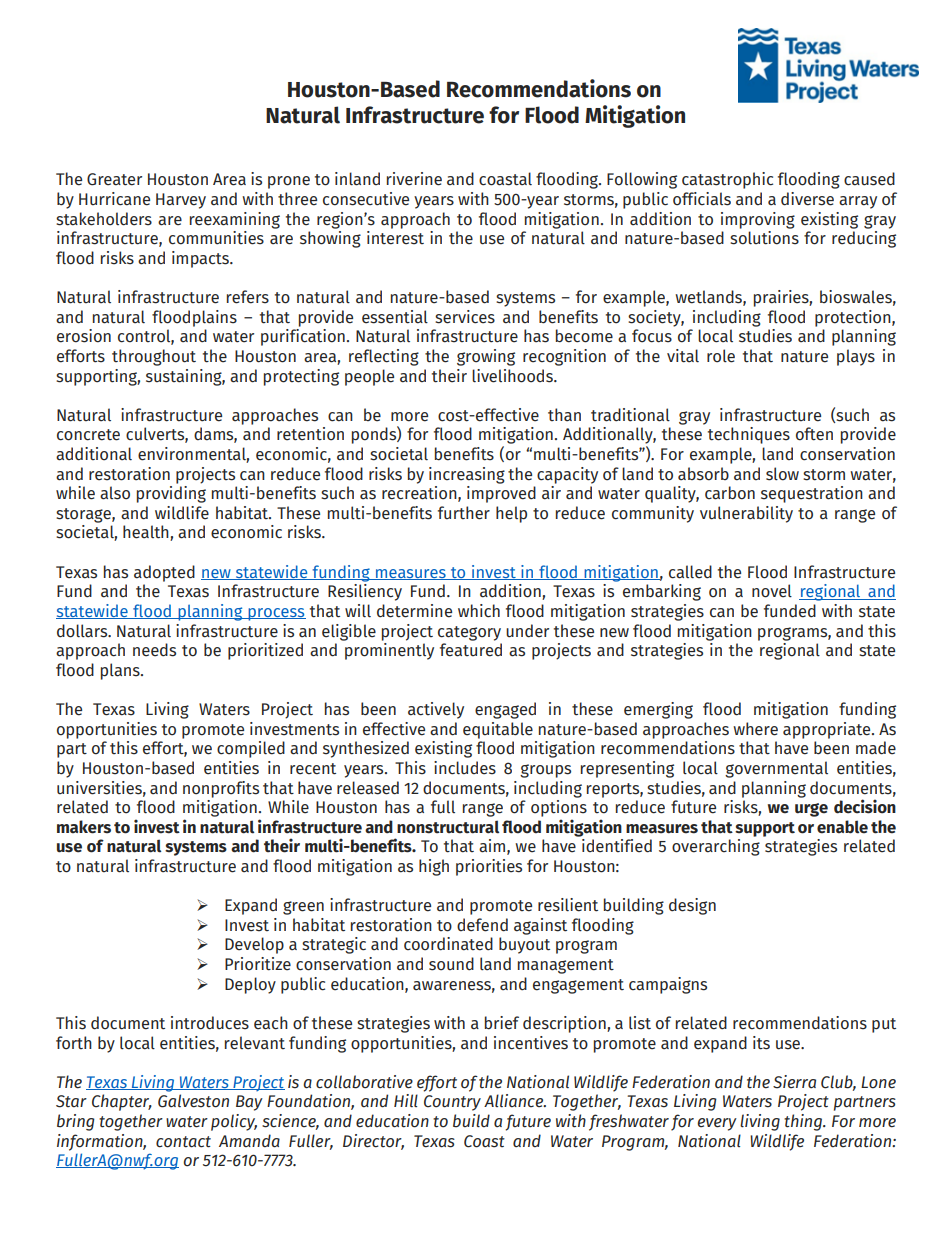 Image resolution: width=952 pixels, height=1233 pixels. Describe the element at coordinates (181, 201) in the page. I see `Harvey` at that location.
